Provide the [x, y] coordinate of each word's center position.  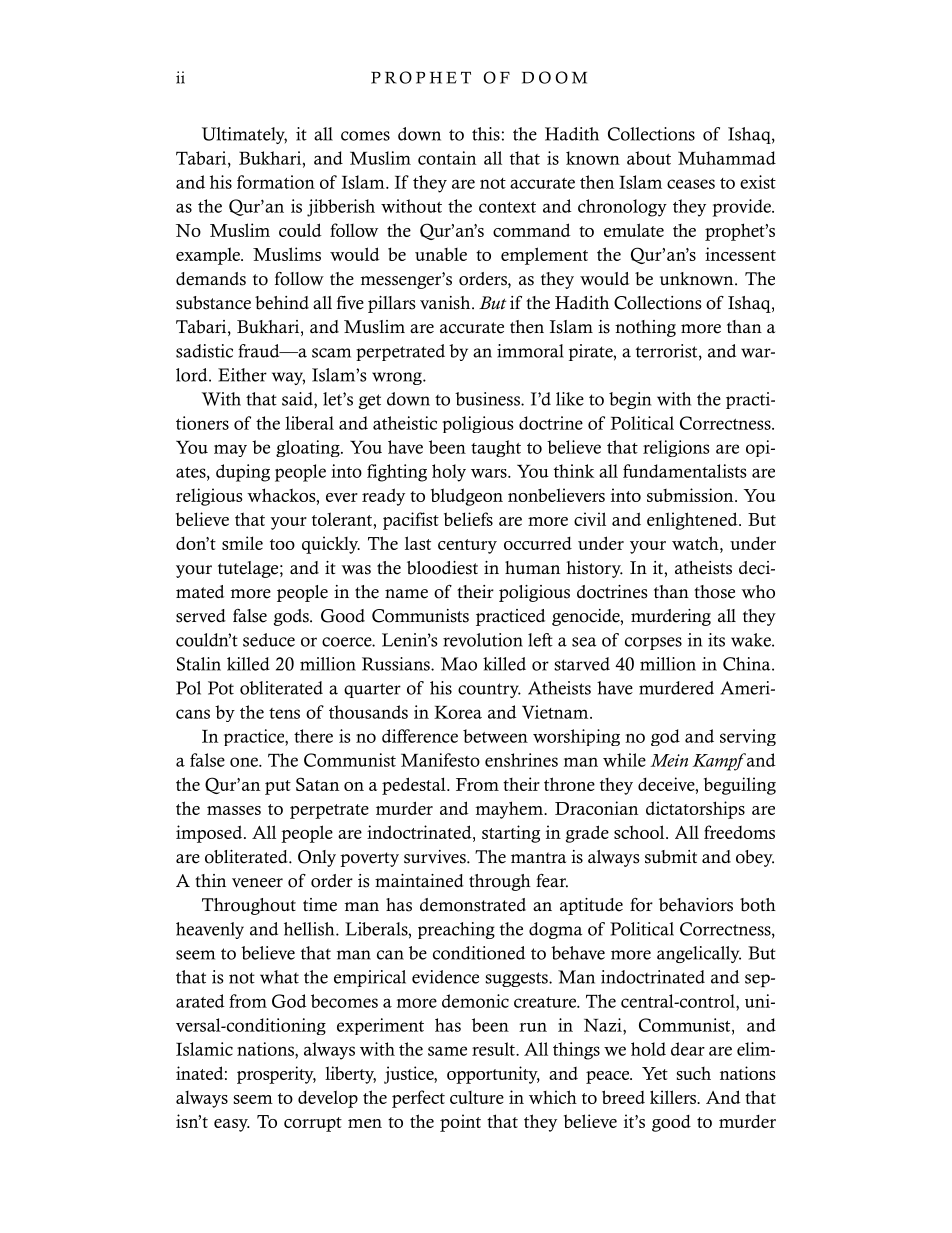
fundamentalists [684, 471]
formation [276, 182]
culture [477, 1097]
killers [674, 1097]
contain [447, 158]
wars [490, 473]
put [278, 787]
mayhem [510, 810]
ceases [691, 184]
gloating [309, 448]
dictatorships [695, 810]
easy [232, 1125]
